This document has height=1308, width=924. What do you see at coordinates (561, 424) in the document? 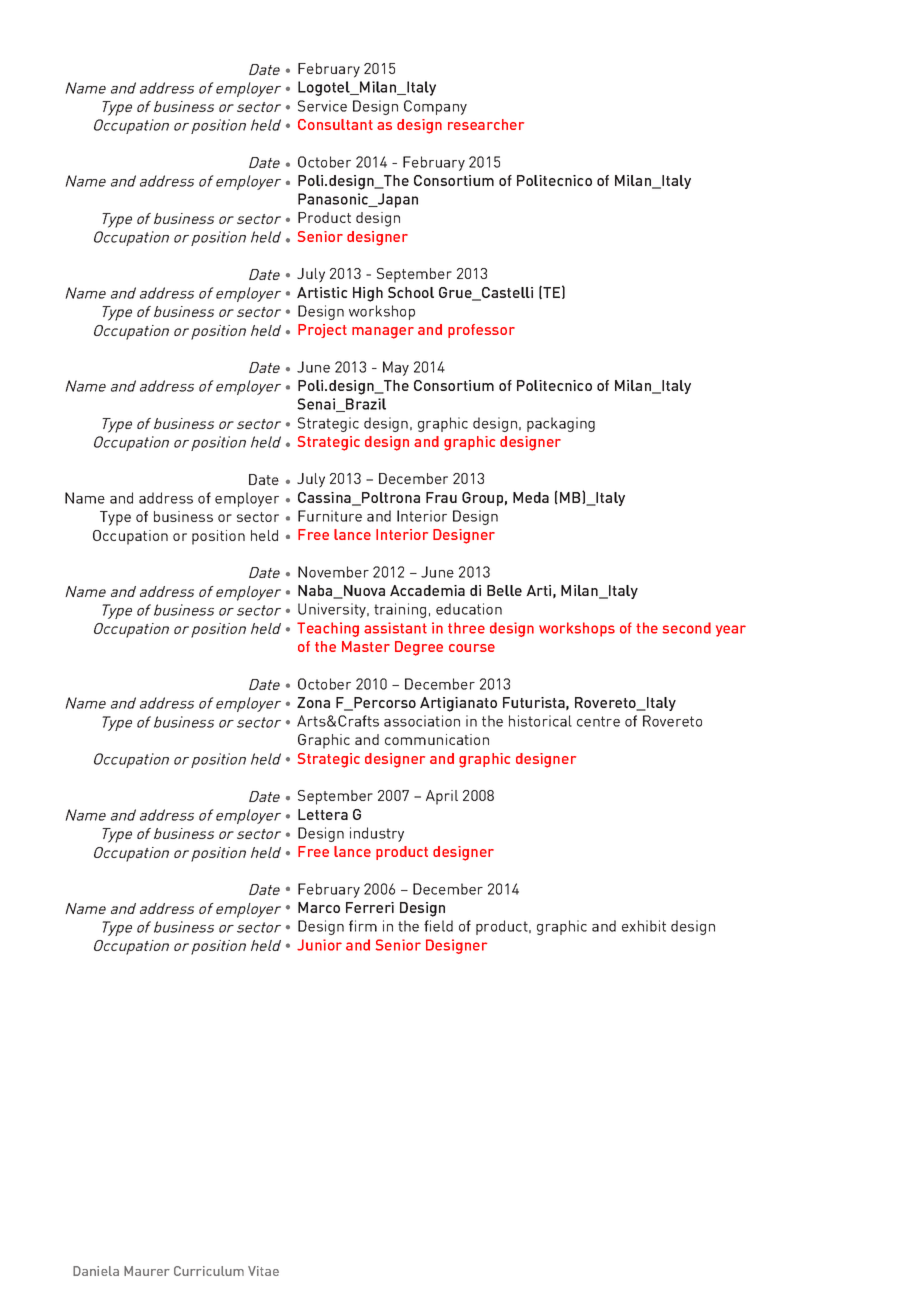
I see `packaging` at bounding box center [561, 424].
